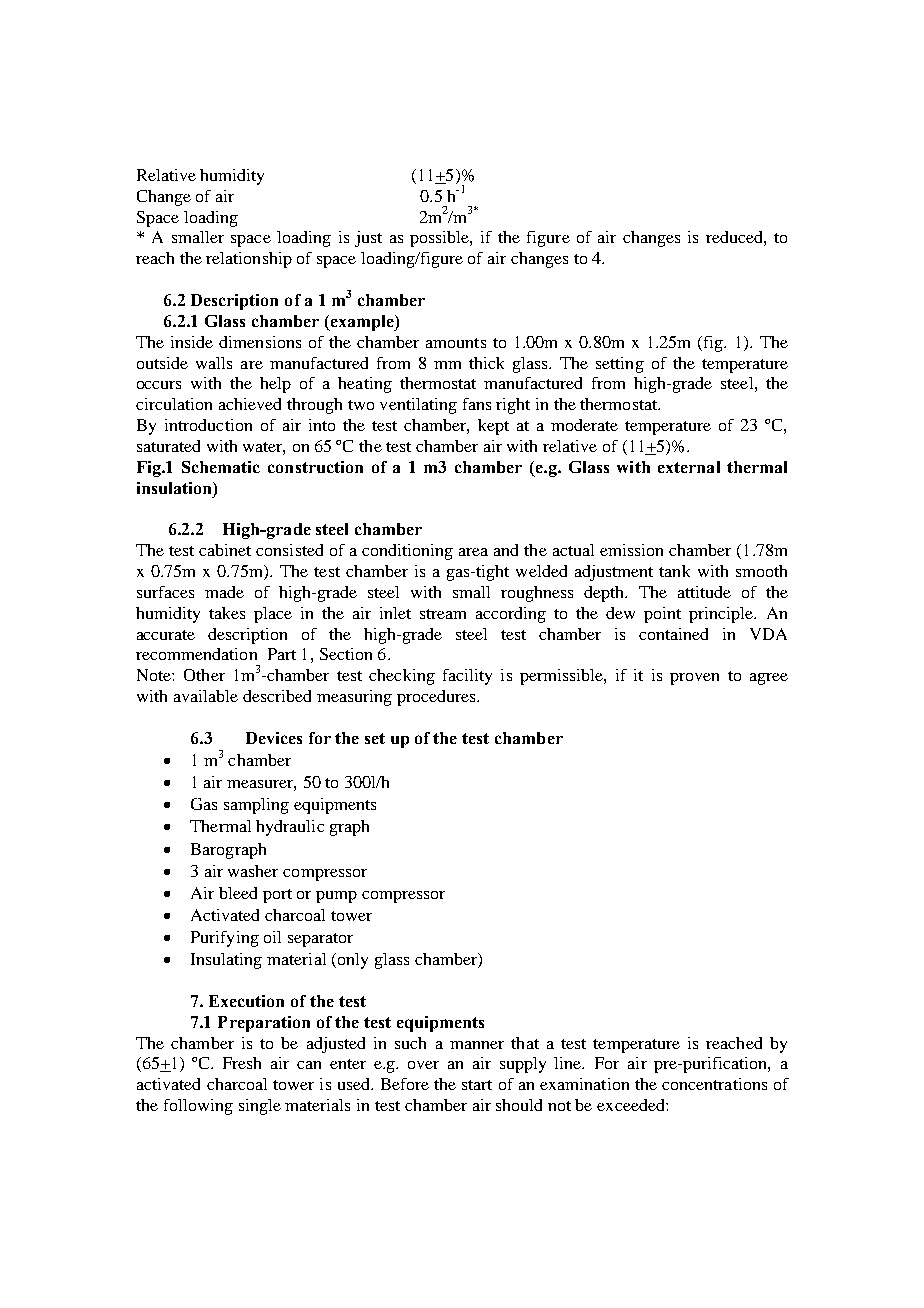  I want to click on pump, so click(336, 897).
